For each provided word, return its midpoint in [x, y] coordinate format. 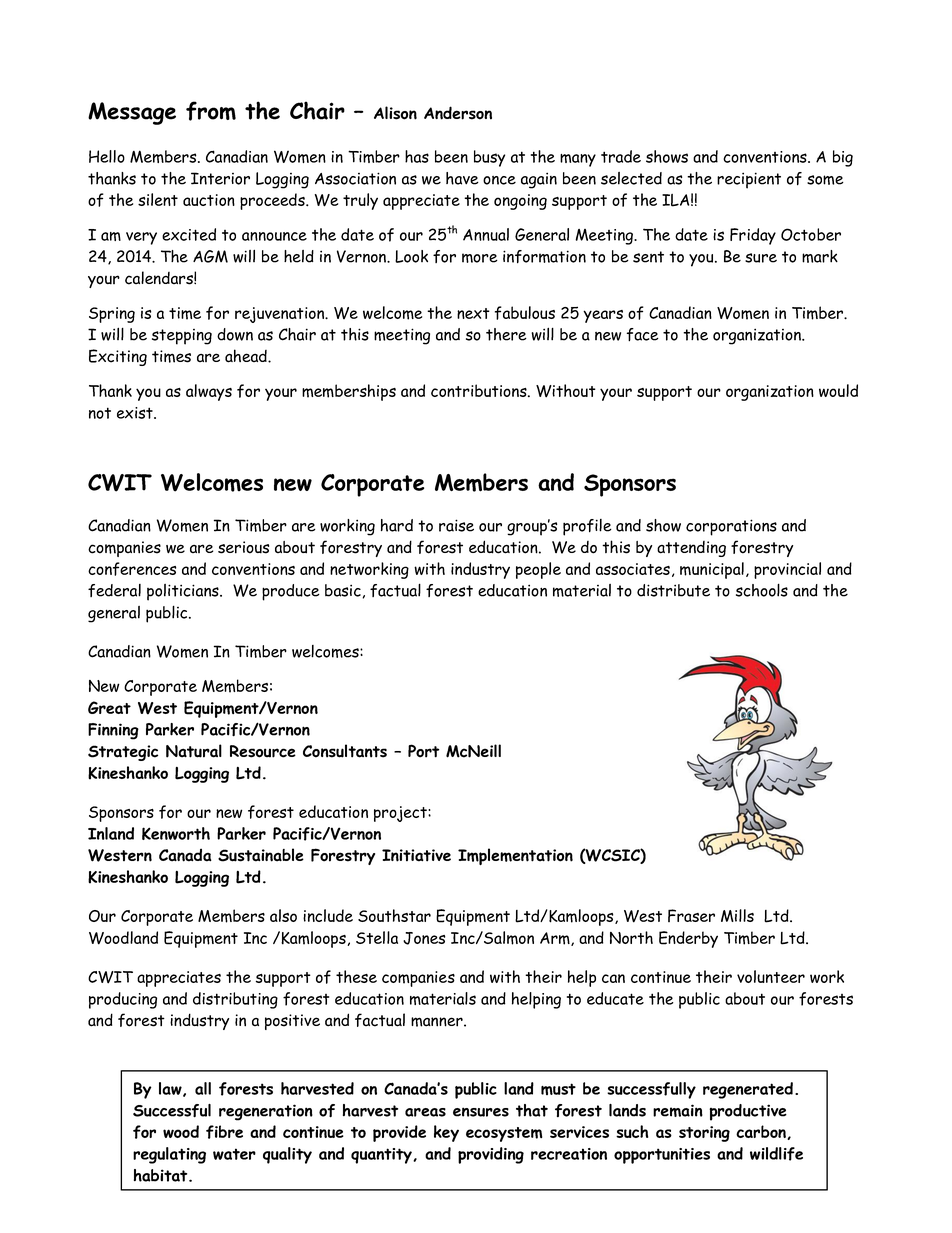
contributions [480, 390]
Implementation [515, 856]
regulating [169, 1155]
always [209, 392]
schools [762, 590]
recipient [749, 180]
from [211, 111]
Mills [737, 915]
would [838, 390]
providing [491, 1155]
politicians [184, 592]
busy [489, 158]
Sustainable [261, 855]
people [538, 570]
